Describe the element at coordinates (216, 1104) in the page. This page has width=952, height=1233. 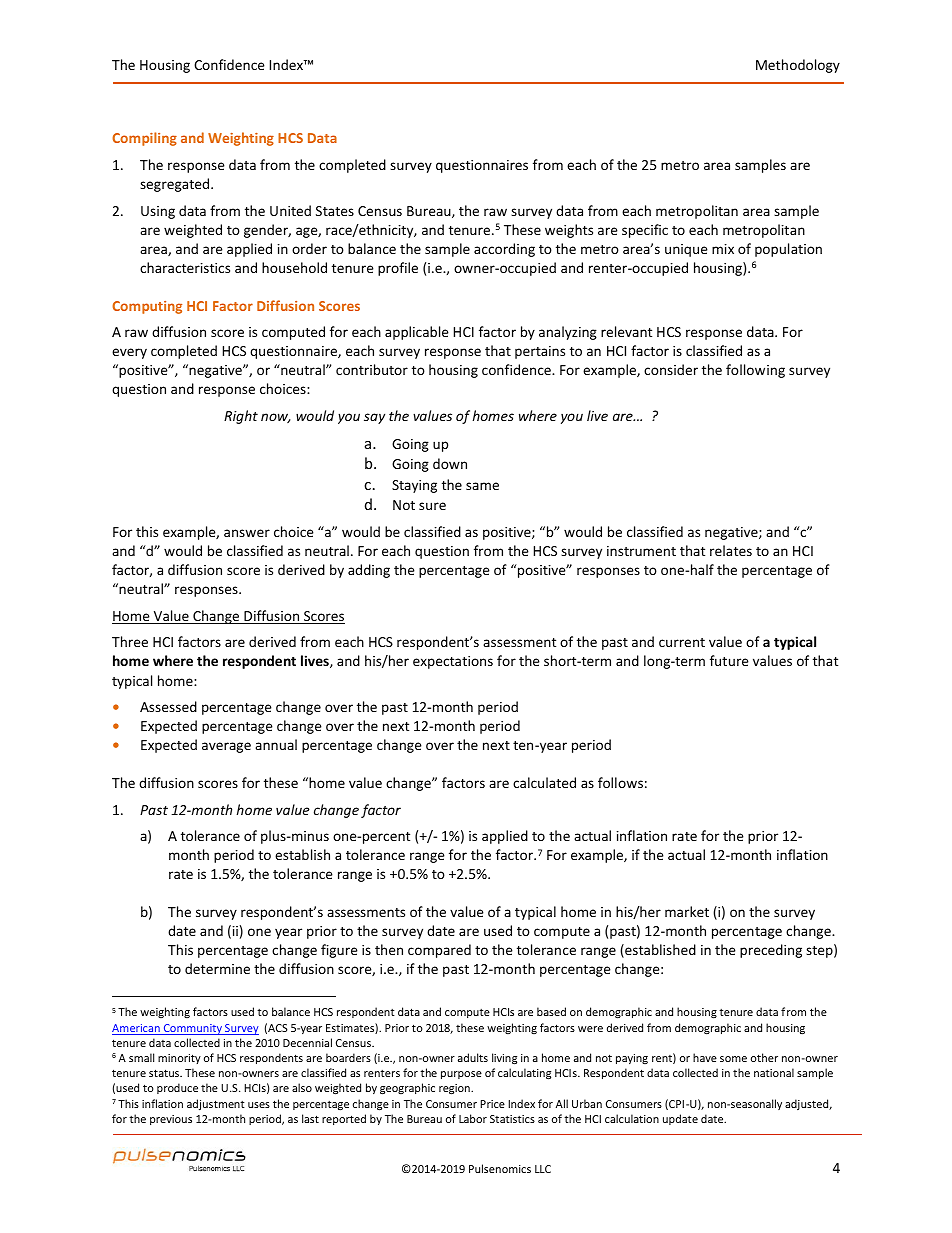
I see `adjustment` at that location.
